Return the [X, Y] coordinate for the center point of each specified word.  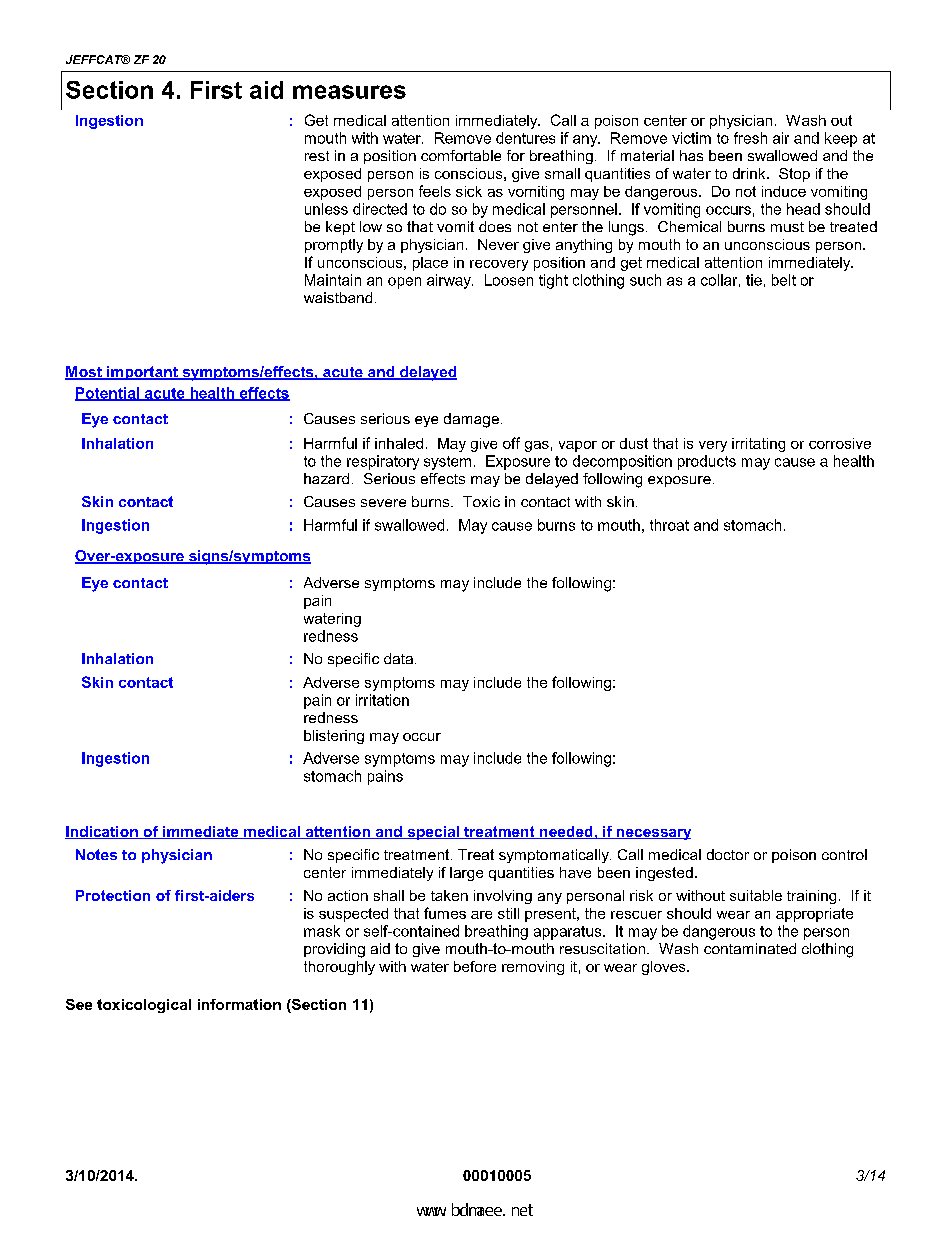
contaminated [750, 948]
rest [317, 156]
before [475, 966]
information [239, 1004]
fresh [750, 138]
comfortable [461, 155]
